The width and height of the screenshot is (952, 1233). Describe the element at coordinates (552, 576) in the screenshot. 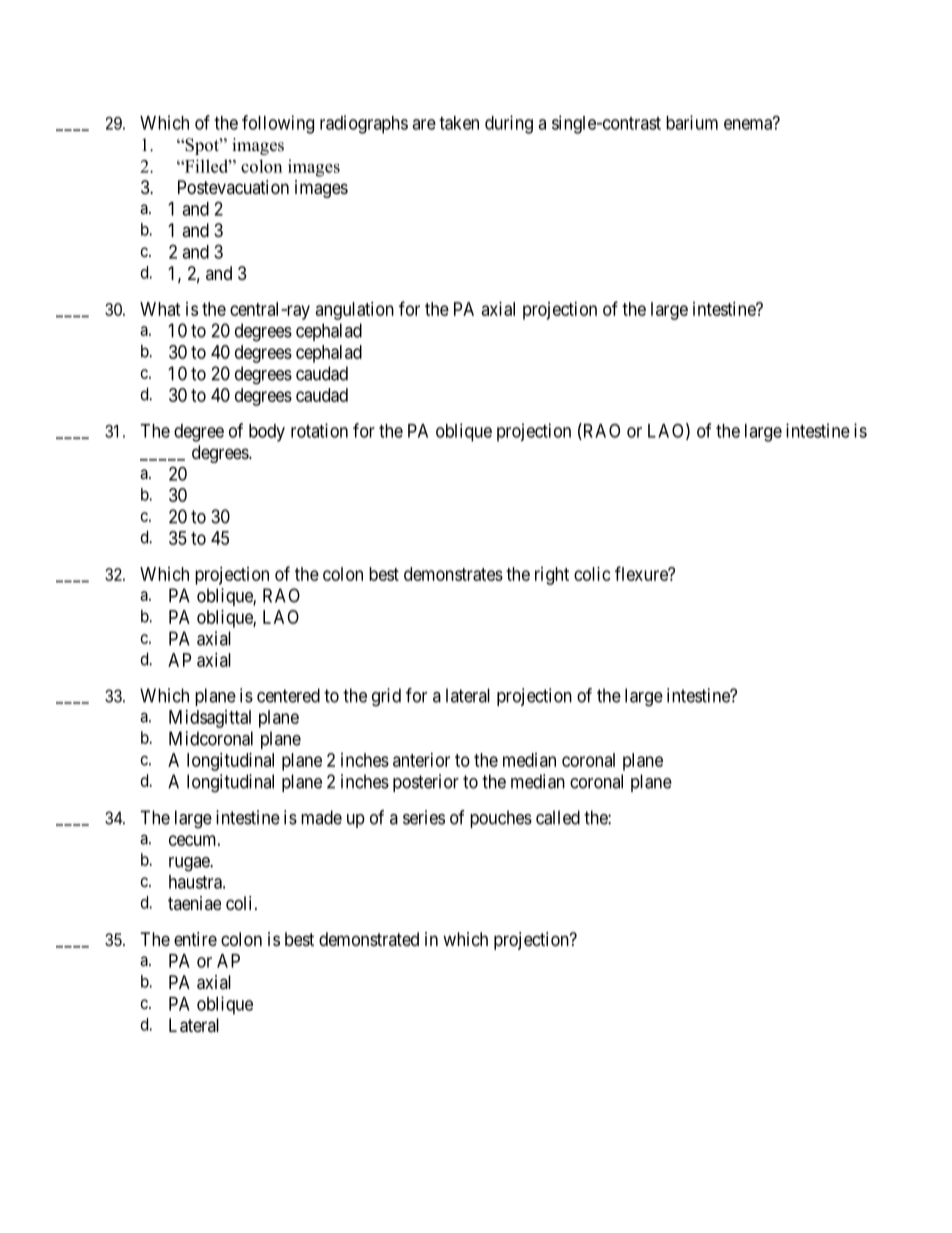

I see `right` at that location.
